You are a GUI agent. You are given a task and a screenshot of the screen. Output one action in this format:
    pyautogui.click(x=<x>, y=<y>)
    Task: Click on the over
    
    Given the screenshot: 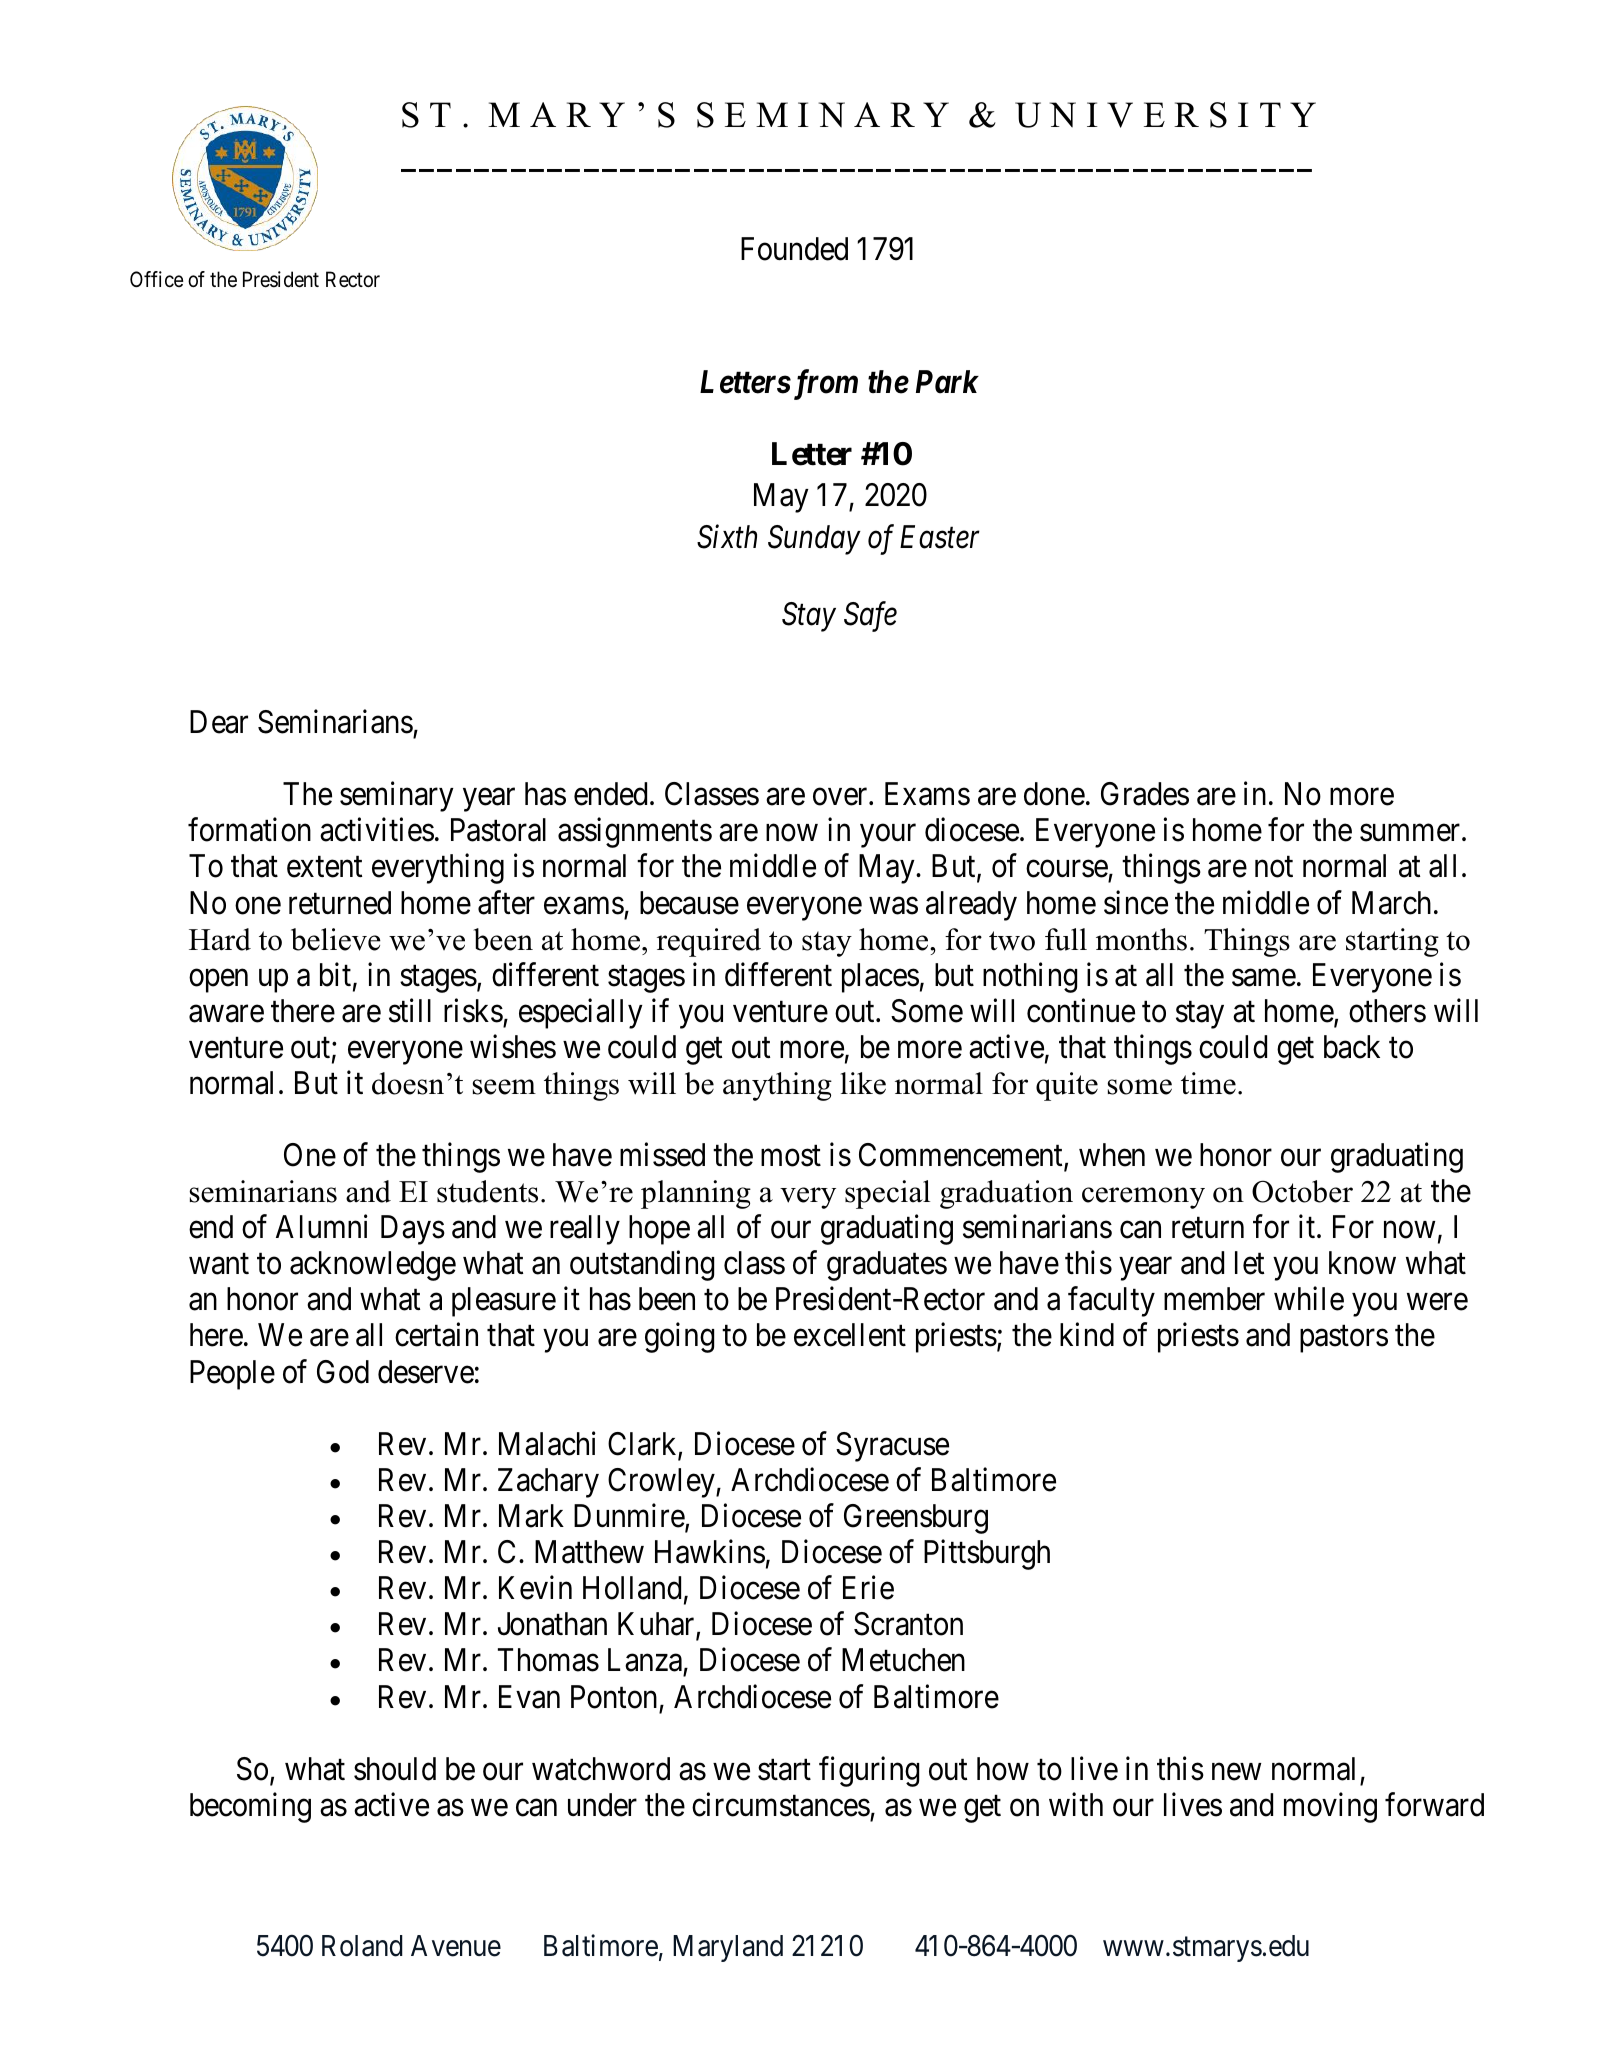 What is the action you would take?
    pyautogui.click(x=841, y=797)
